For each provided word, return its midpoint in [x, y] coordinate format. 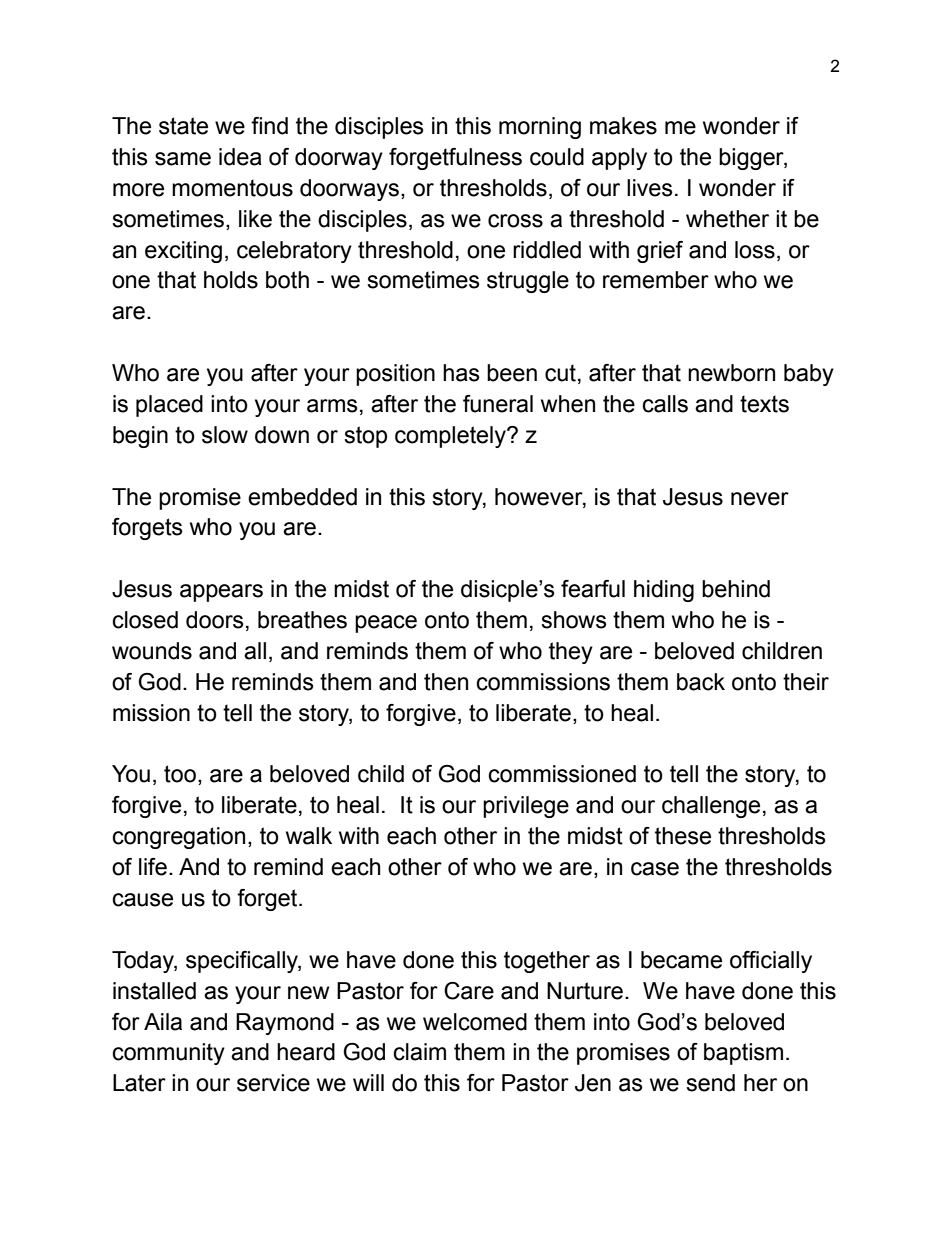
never [760, 499]
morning [540, 128]
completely [451, 437]
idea [240, 157]
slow [225, 435]
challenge [711, 807]
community [168, 1054]
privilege [526, 807]
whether [727, 219]
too [180, 774]
